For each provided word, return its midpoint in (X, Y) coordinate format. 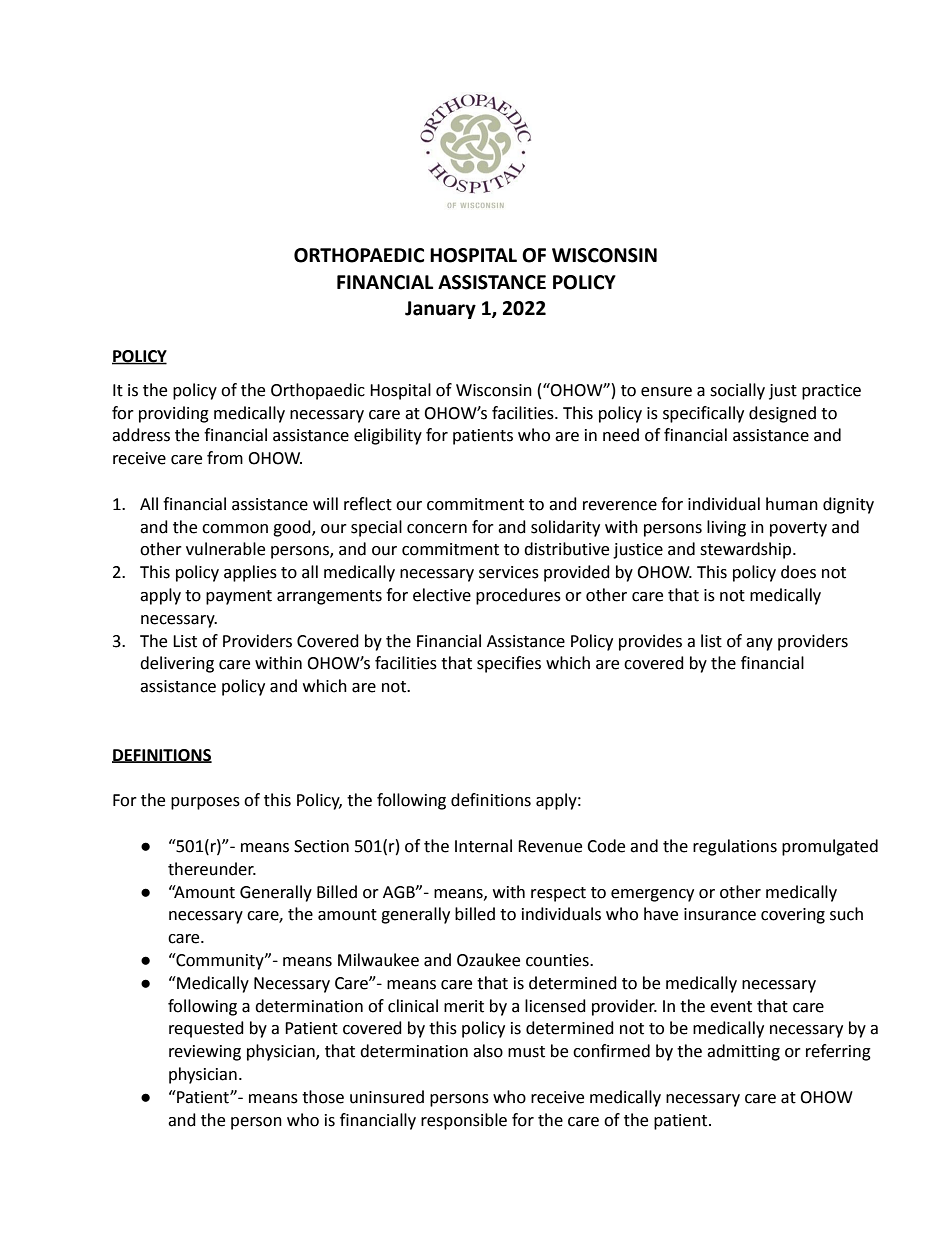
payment (239, 597)
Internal (483, 846)
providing (174, 414)
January (440, 310)
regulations (735, 847)
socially (737, 391)
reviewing (205, 1053)
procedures (518, 596)
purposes (205, 803)
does (798, 572)
